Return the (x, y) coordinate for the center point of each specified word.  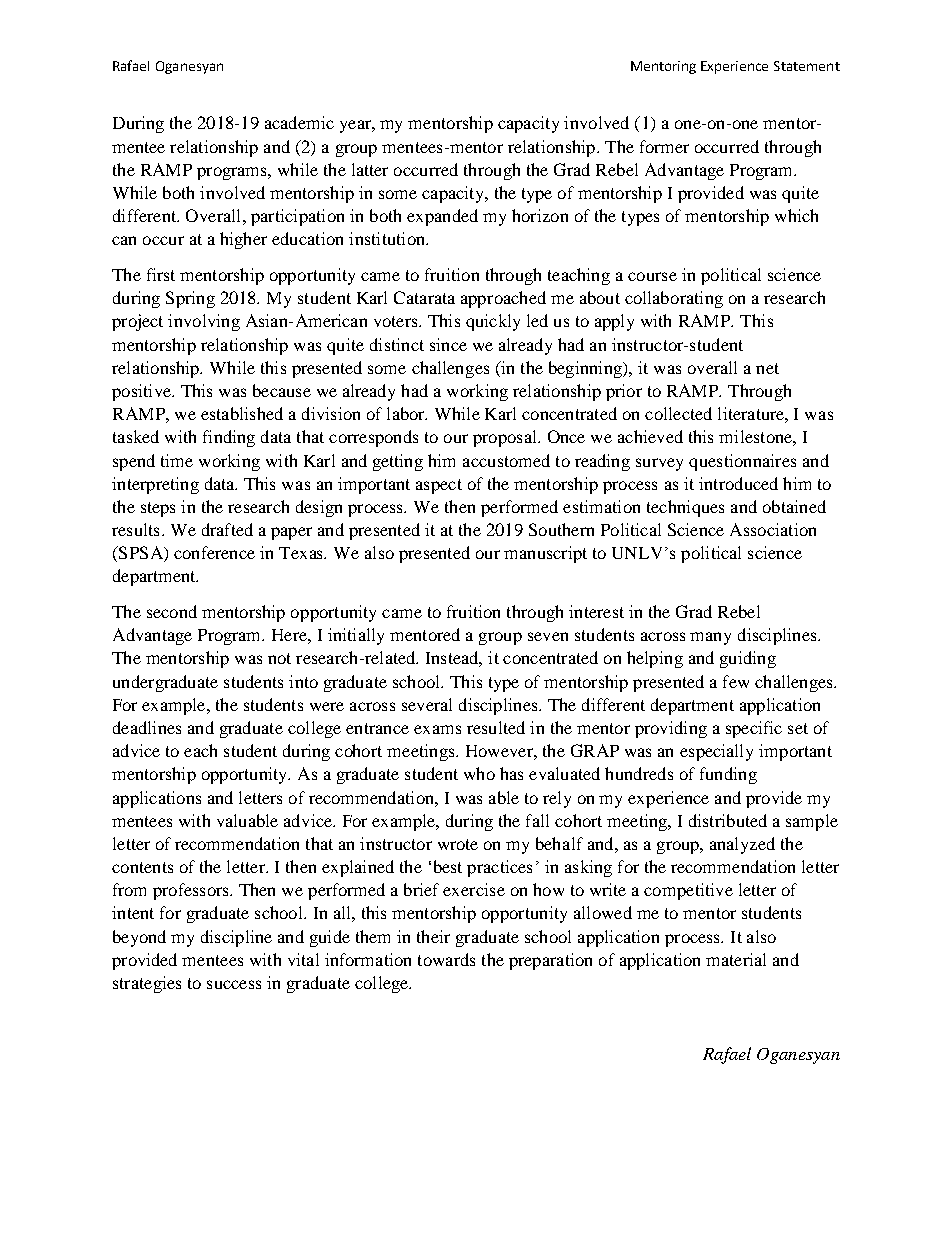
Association (773, 529)
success (234, 984)
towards (446, 959)
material (736, 959)
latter (370, 169)
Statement (807, 66)
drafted (227, 529)
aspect (439, 486)
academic (299, 122)
